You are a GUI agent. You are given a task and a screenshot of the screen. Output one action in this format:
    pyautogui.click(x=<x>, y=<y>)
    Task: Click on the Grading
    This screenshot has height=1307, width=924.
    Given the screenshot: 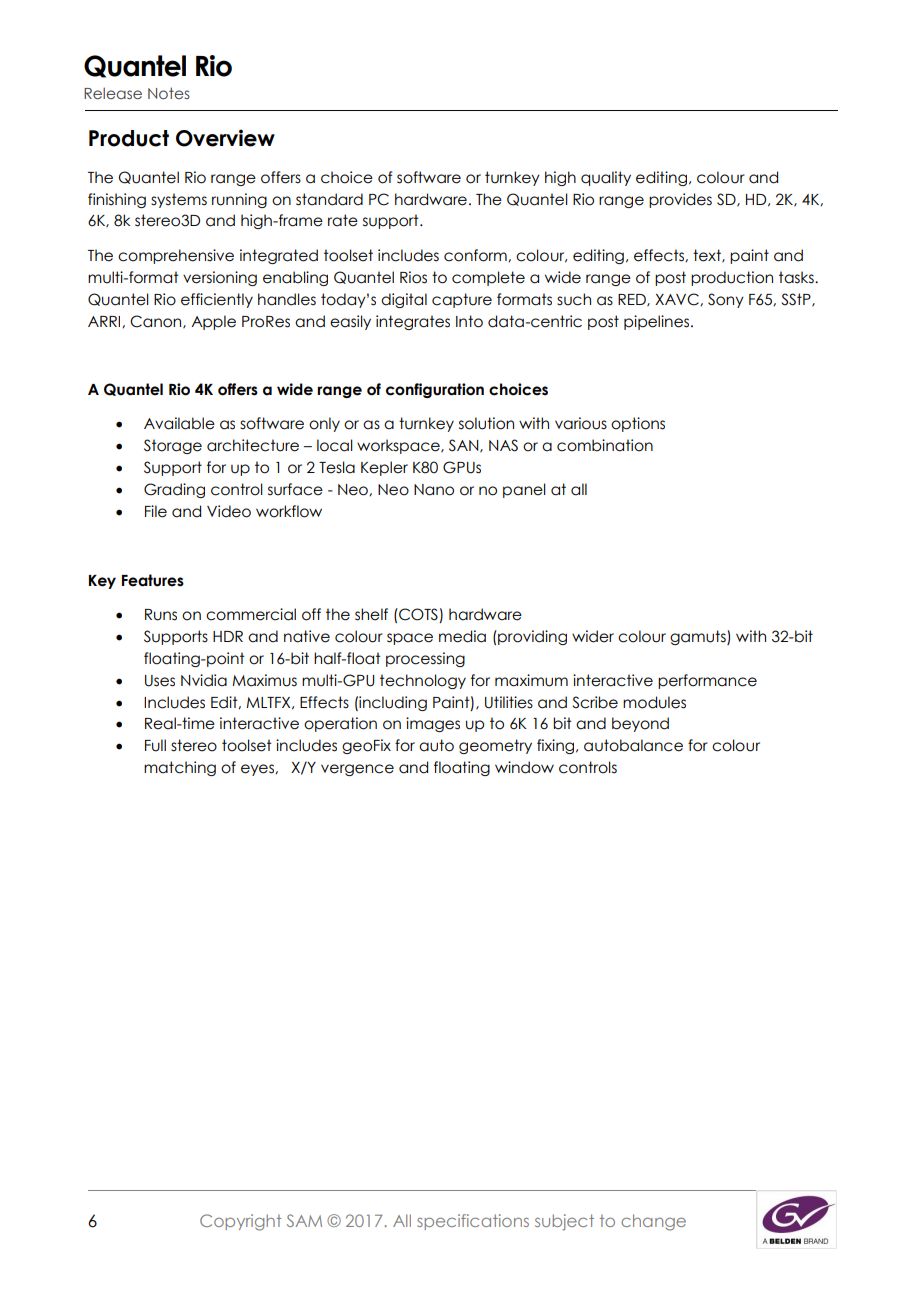 What is the action you would take?
    pyautogui.click(x=174, y=490)
